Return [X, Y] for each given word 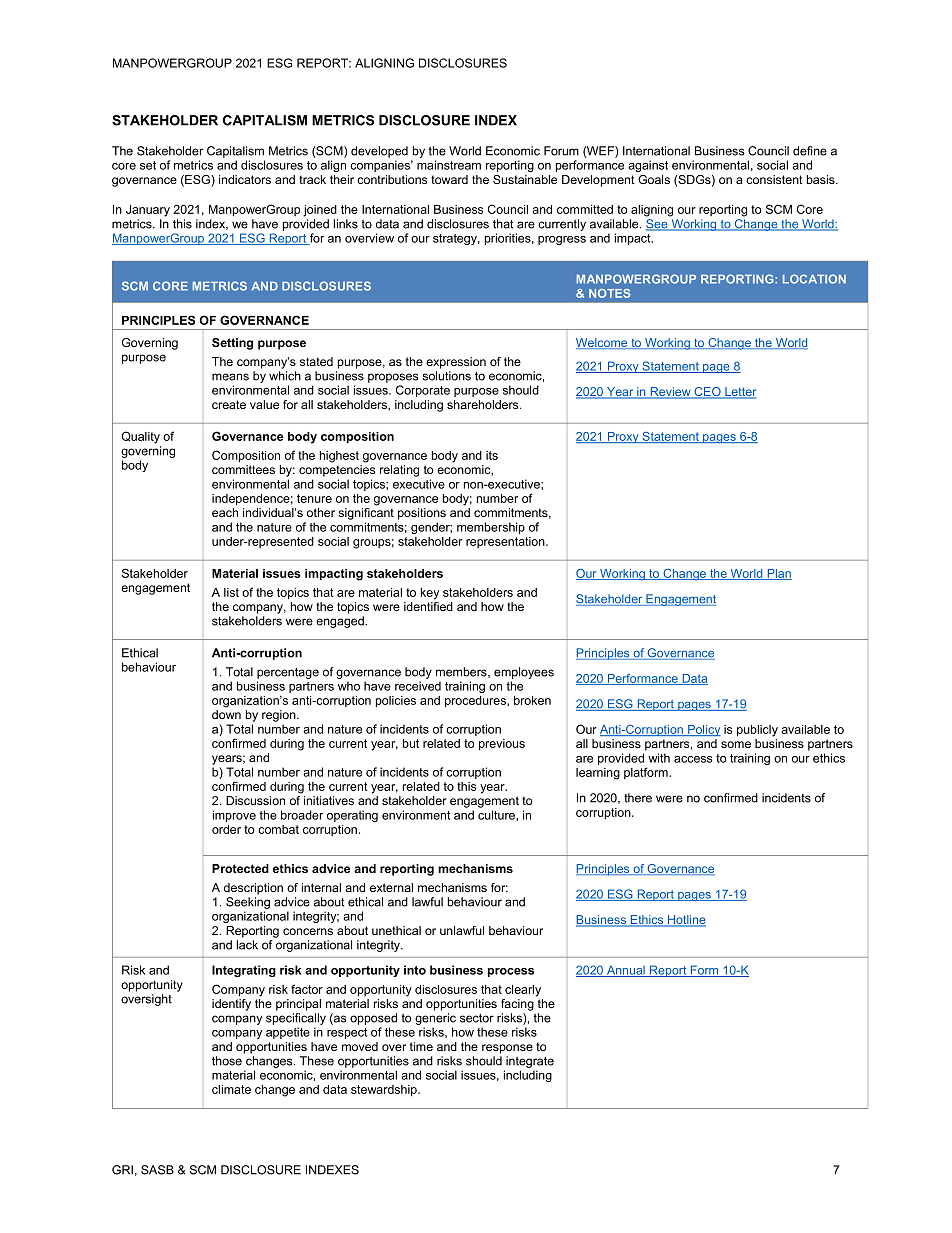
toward [449, 179]
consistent [774, 179]
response [507, 1049]
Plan [778, 574]
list [231, 592]
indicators [245, 179]
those [227, 1061]
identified [428, 606]
